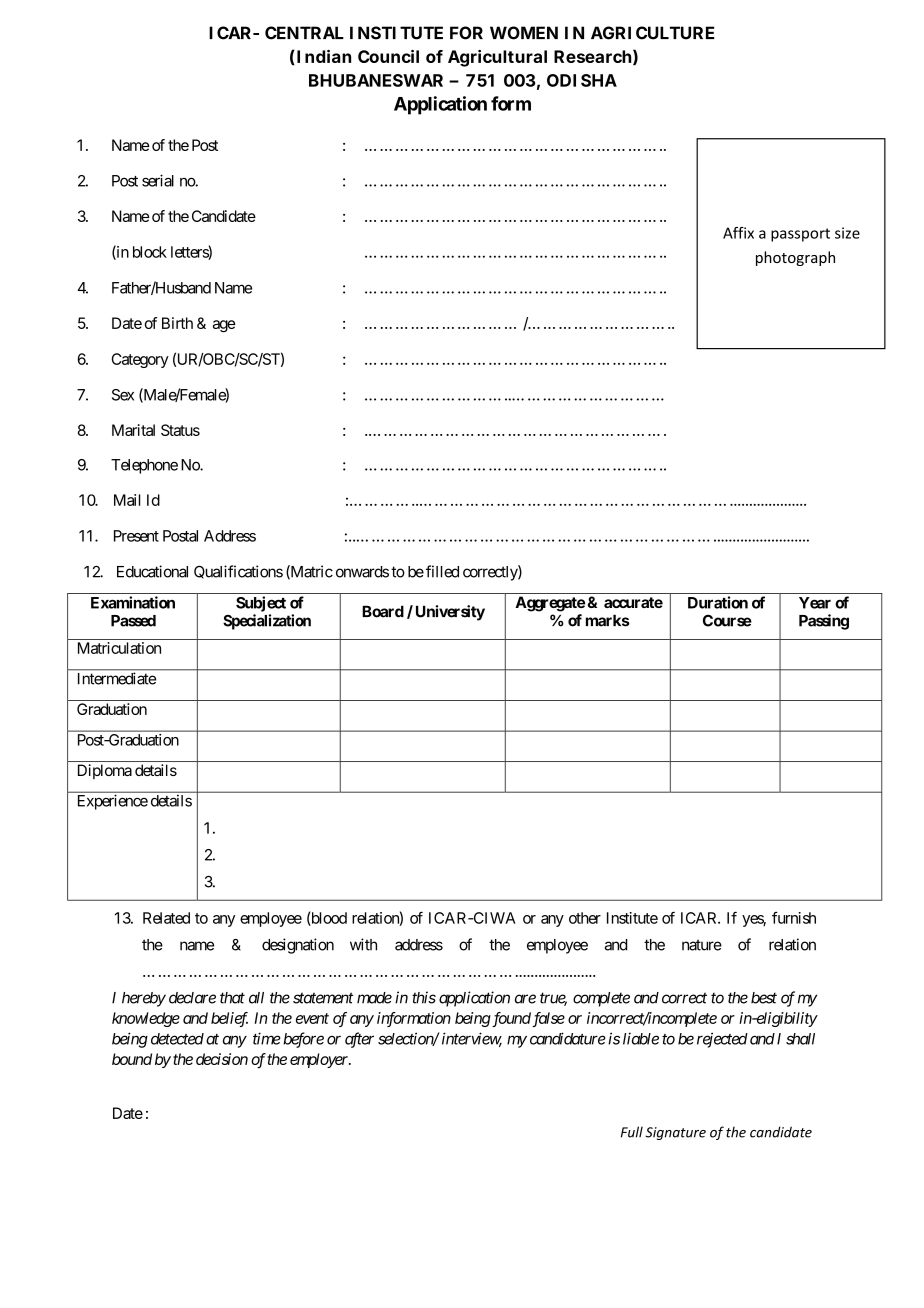 The width and height of the screenshot is (924, 1308). What do you see at coordinates (324, 56) in the screenshot?
I see `Indian` at bounding box center [324, 56].
